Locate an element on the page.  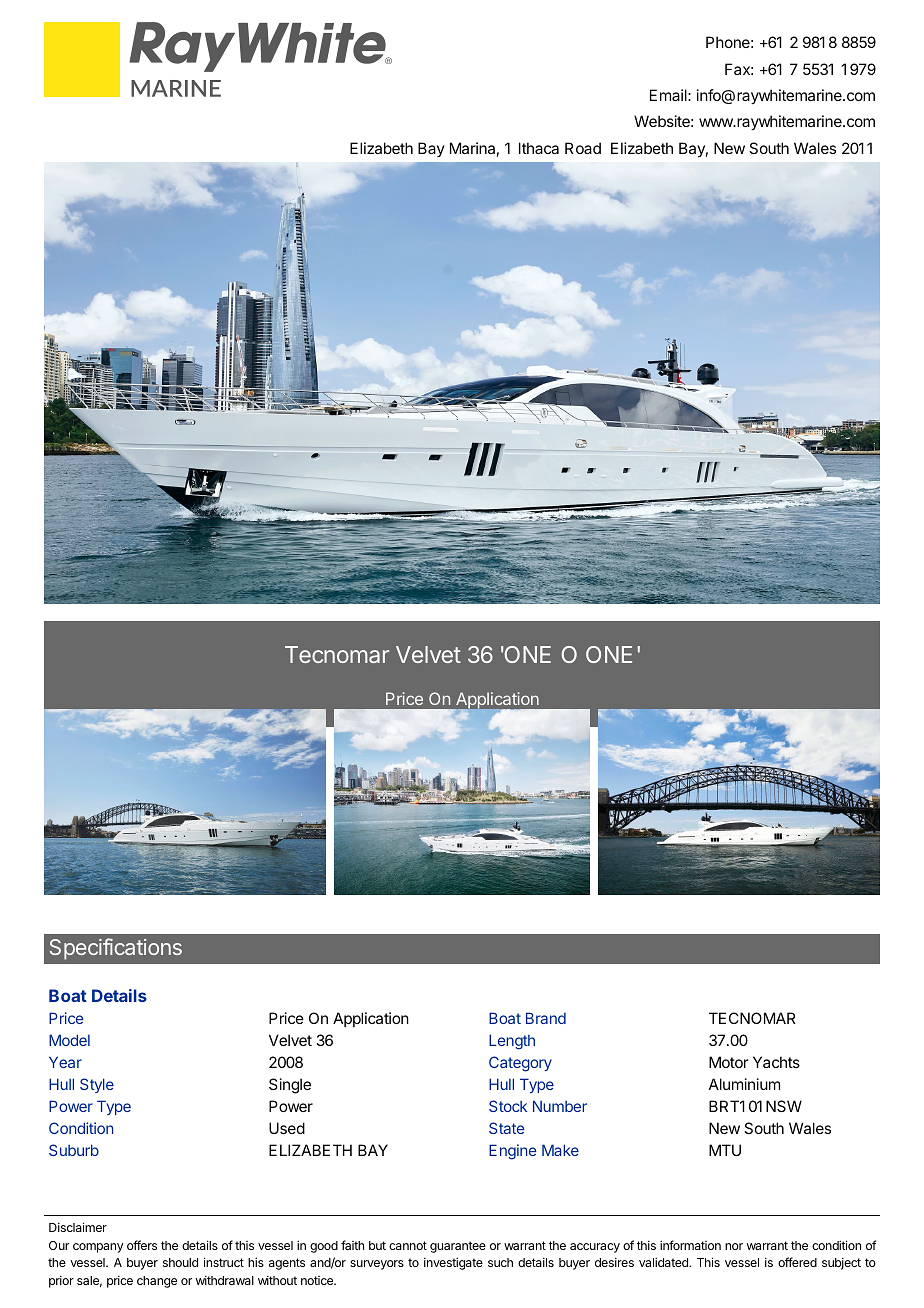
guarantee is located at coordinates (458, 1247).
